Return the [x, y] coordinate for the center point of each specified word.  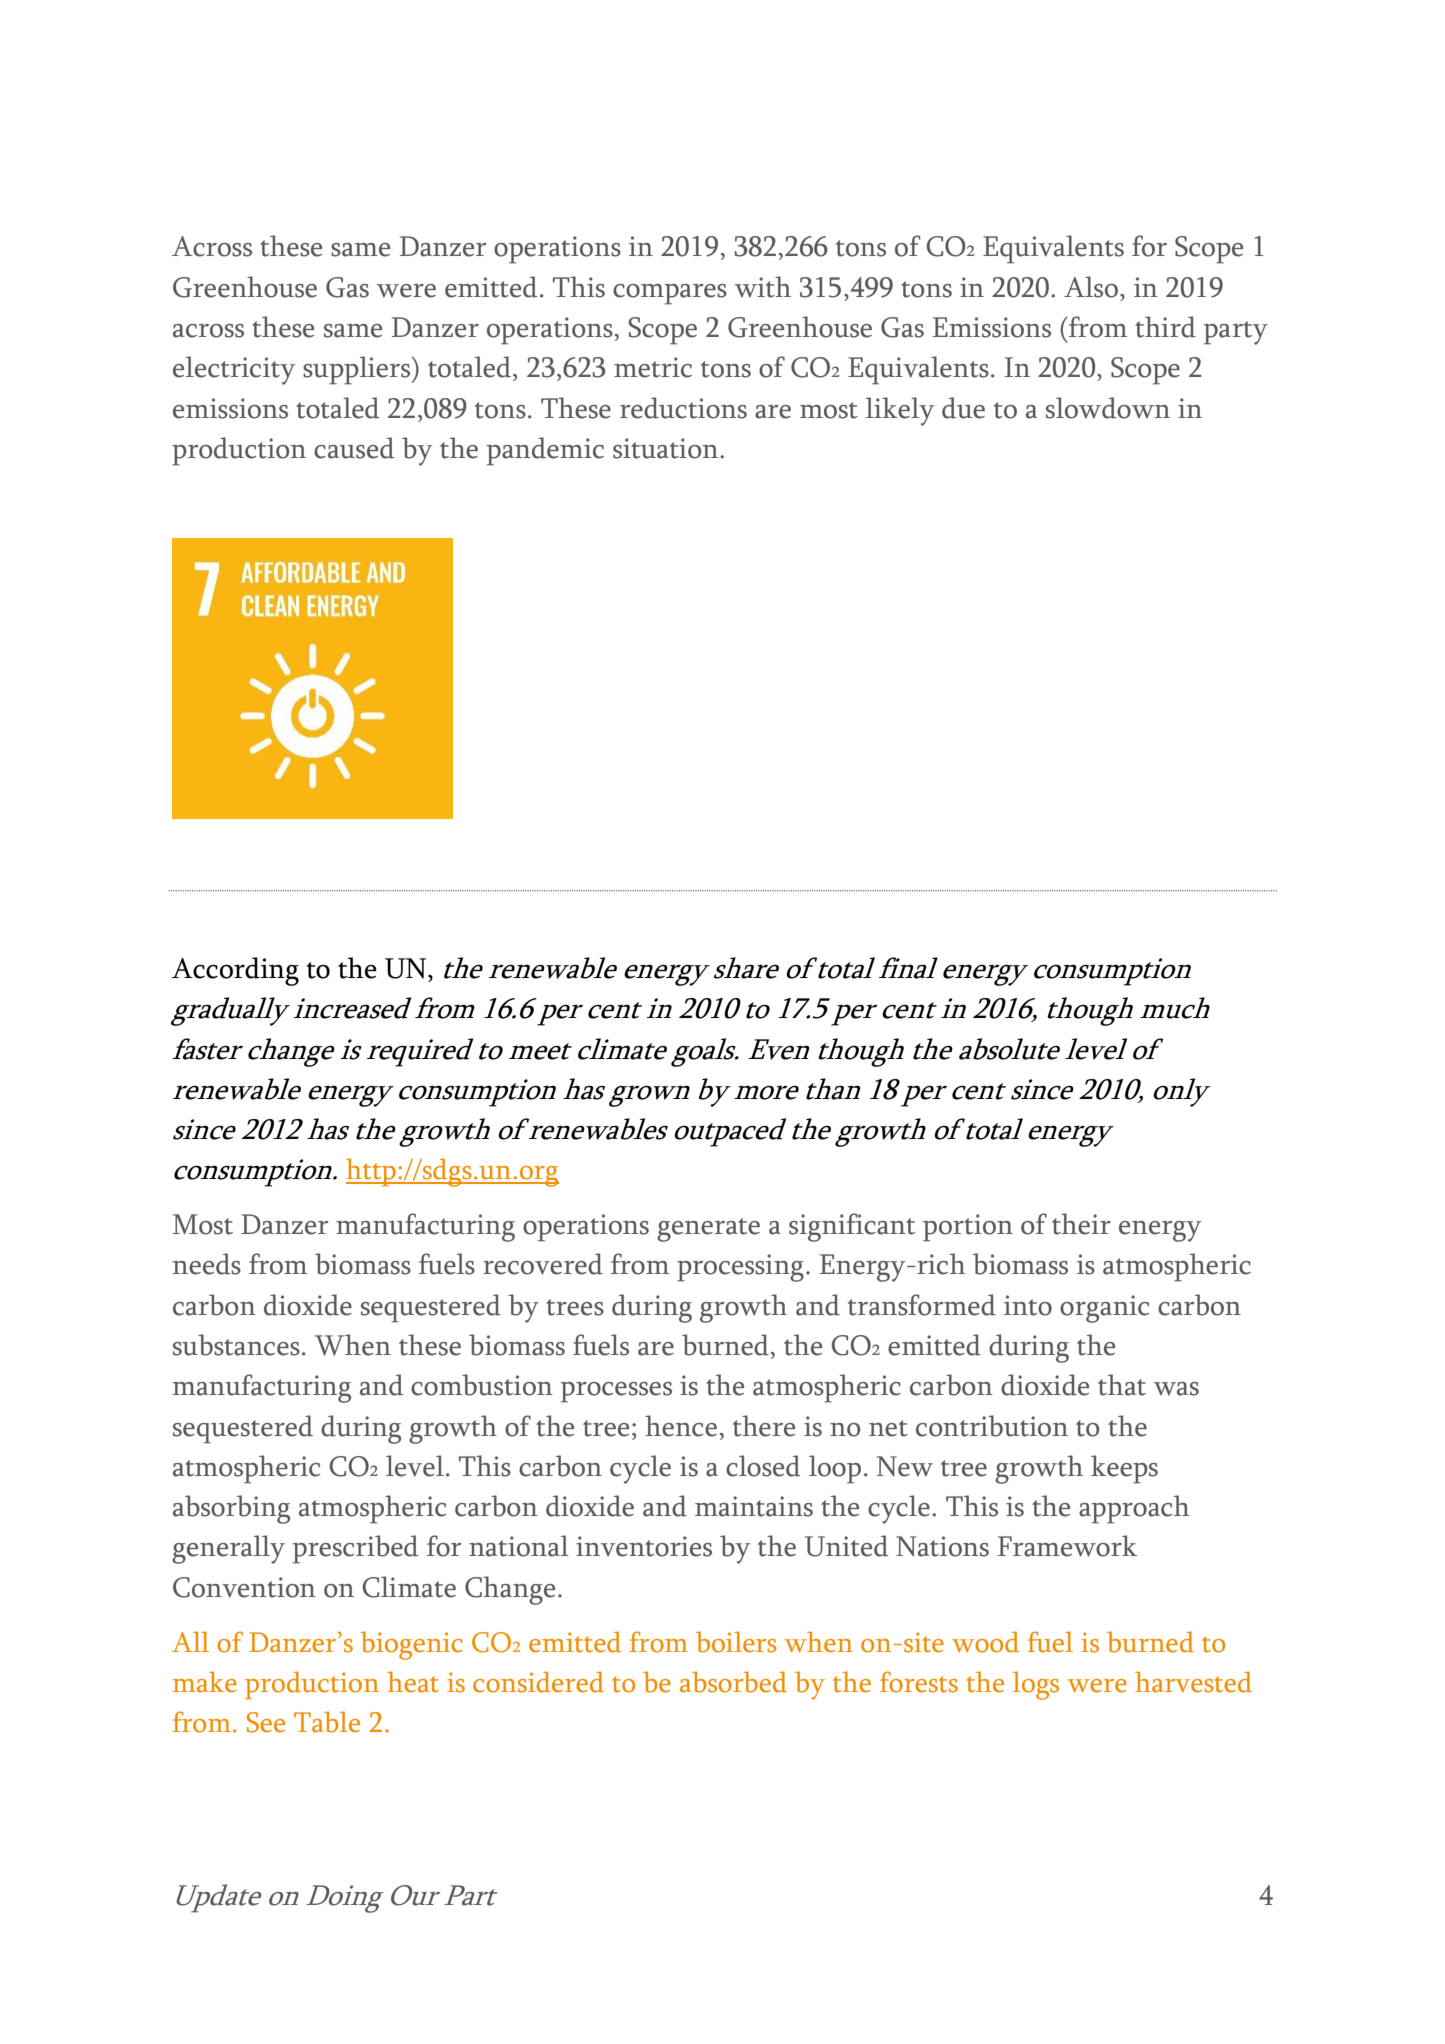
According [235, 971]
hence [681, 1426]
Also [1091, 287]
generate [708, 1230]
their [1081, 1224]
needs [207, 1264]
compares [670, 294]
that [1122, 1385]
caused [354, 448]
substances [236, 1345]
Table [327, 1722]
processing [740, 1268]
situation [667, 448]
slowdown [1108, 408]
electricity [234, 370]
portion [968, 1228]
